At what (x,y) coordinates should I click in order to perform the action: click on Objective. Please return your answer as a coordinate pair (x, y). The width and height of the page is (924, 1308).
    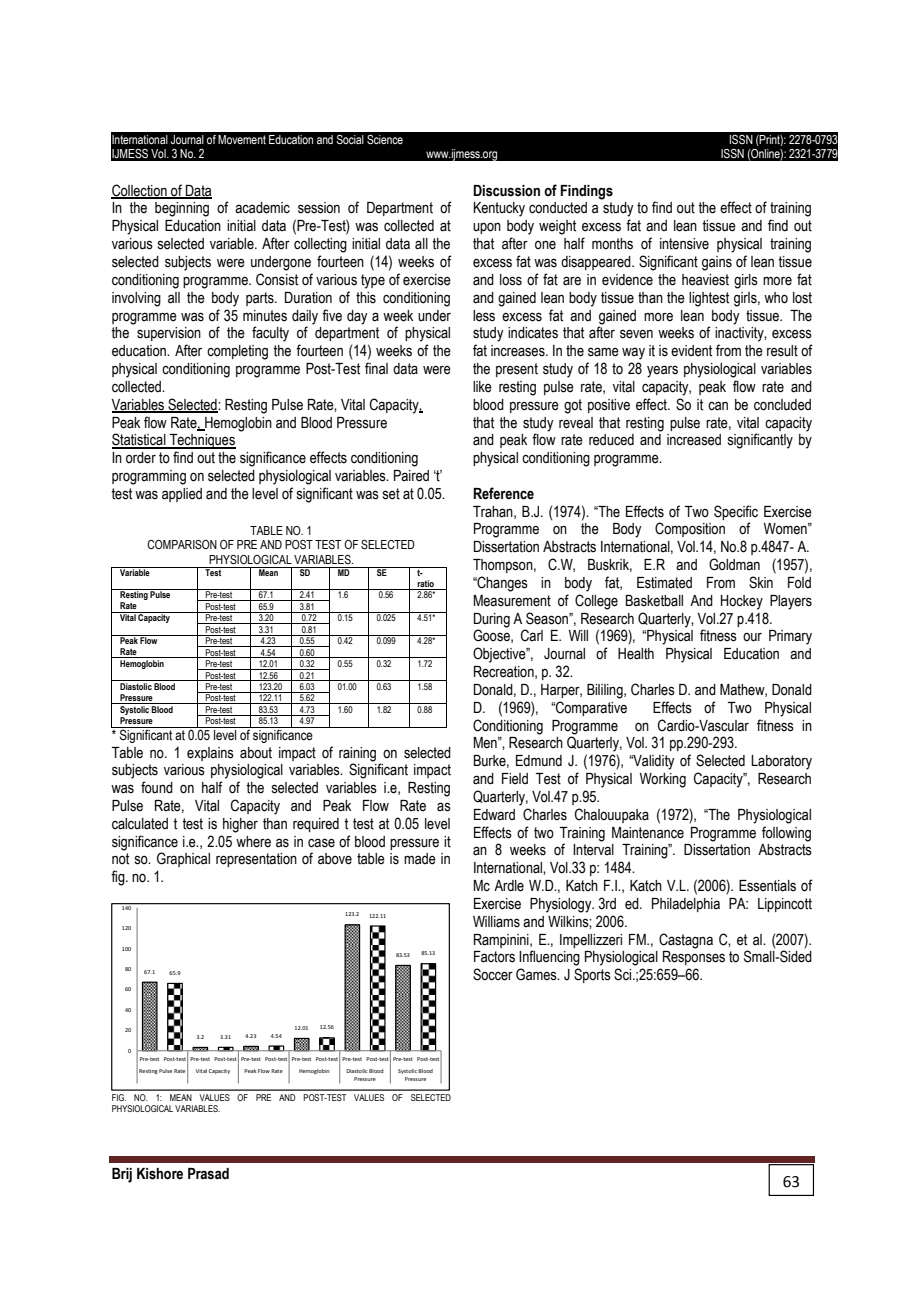
    Looking at the image, I should click on (500, 655).
